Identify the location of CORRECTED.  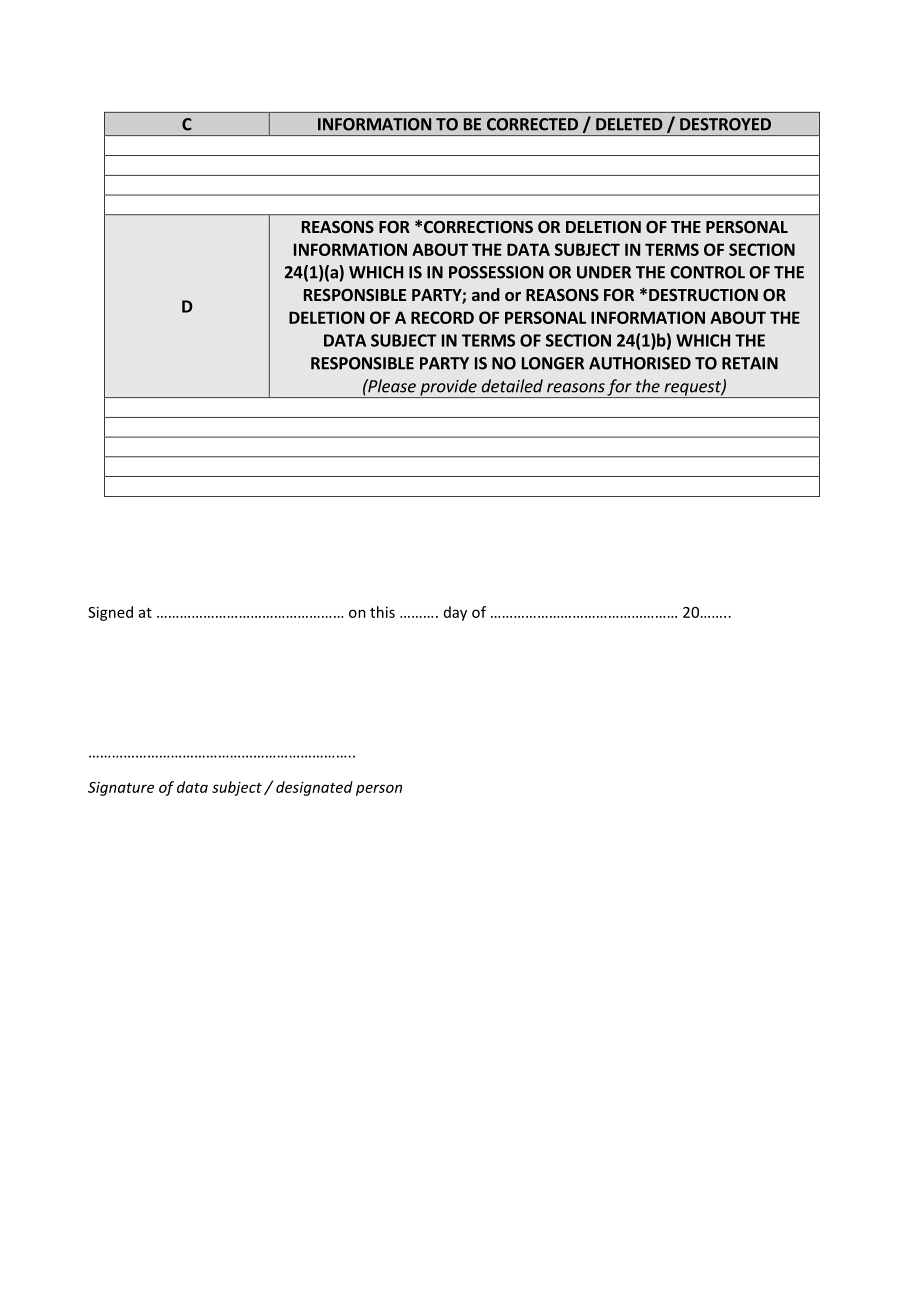
(532, 124).
